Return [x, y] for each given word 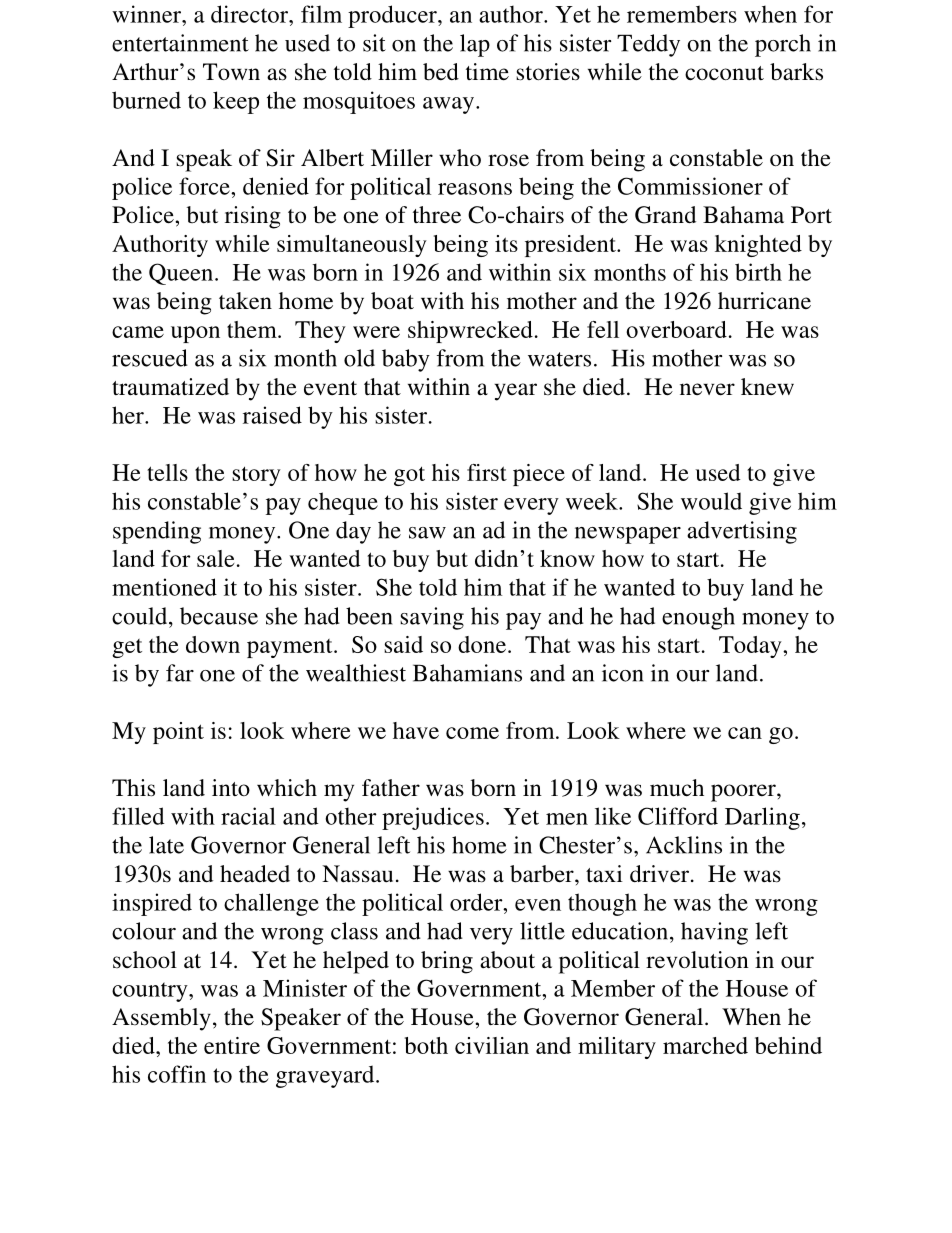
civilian [492, 1045]
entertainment [180, 43]
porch [783, 45]
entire [232, 1045]
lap [475, 45]
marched [705, 1045]
